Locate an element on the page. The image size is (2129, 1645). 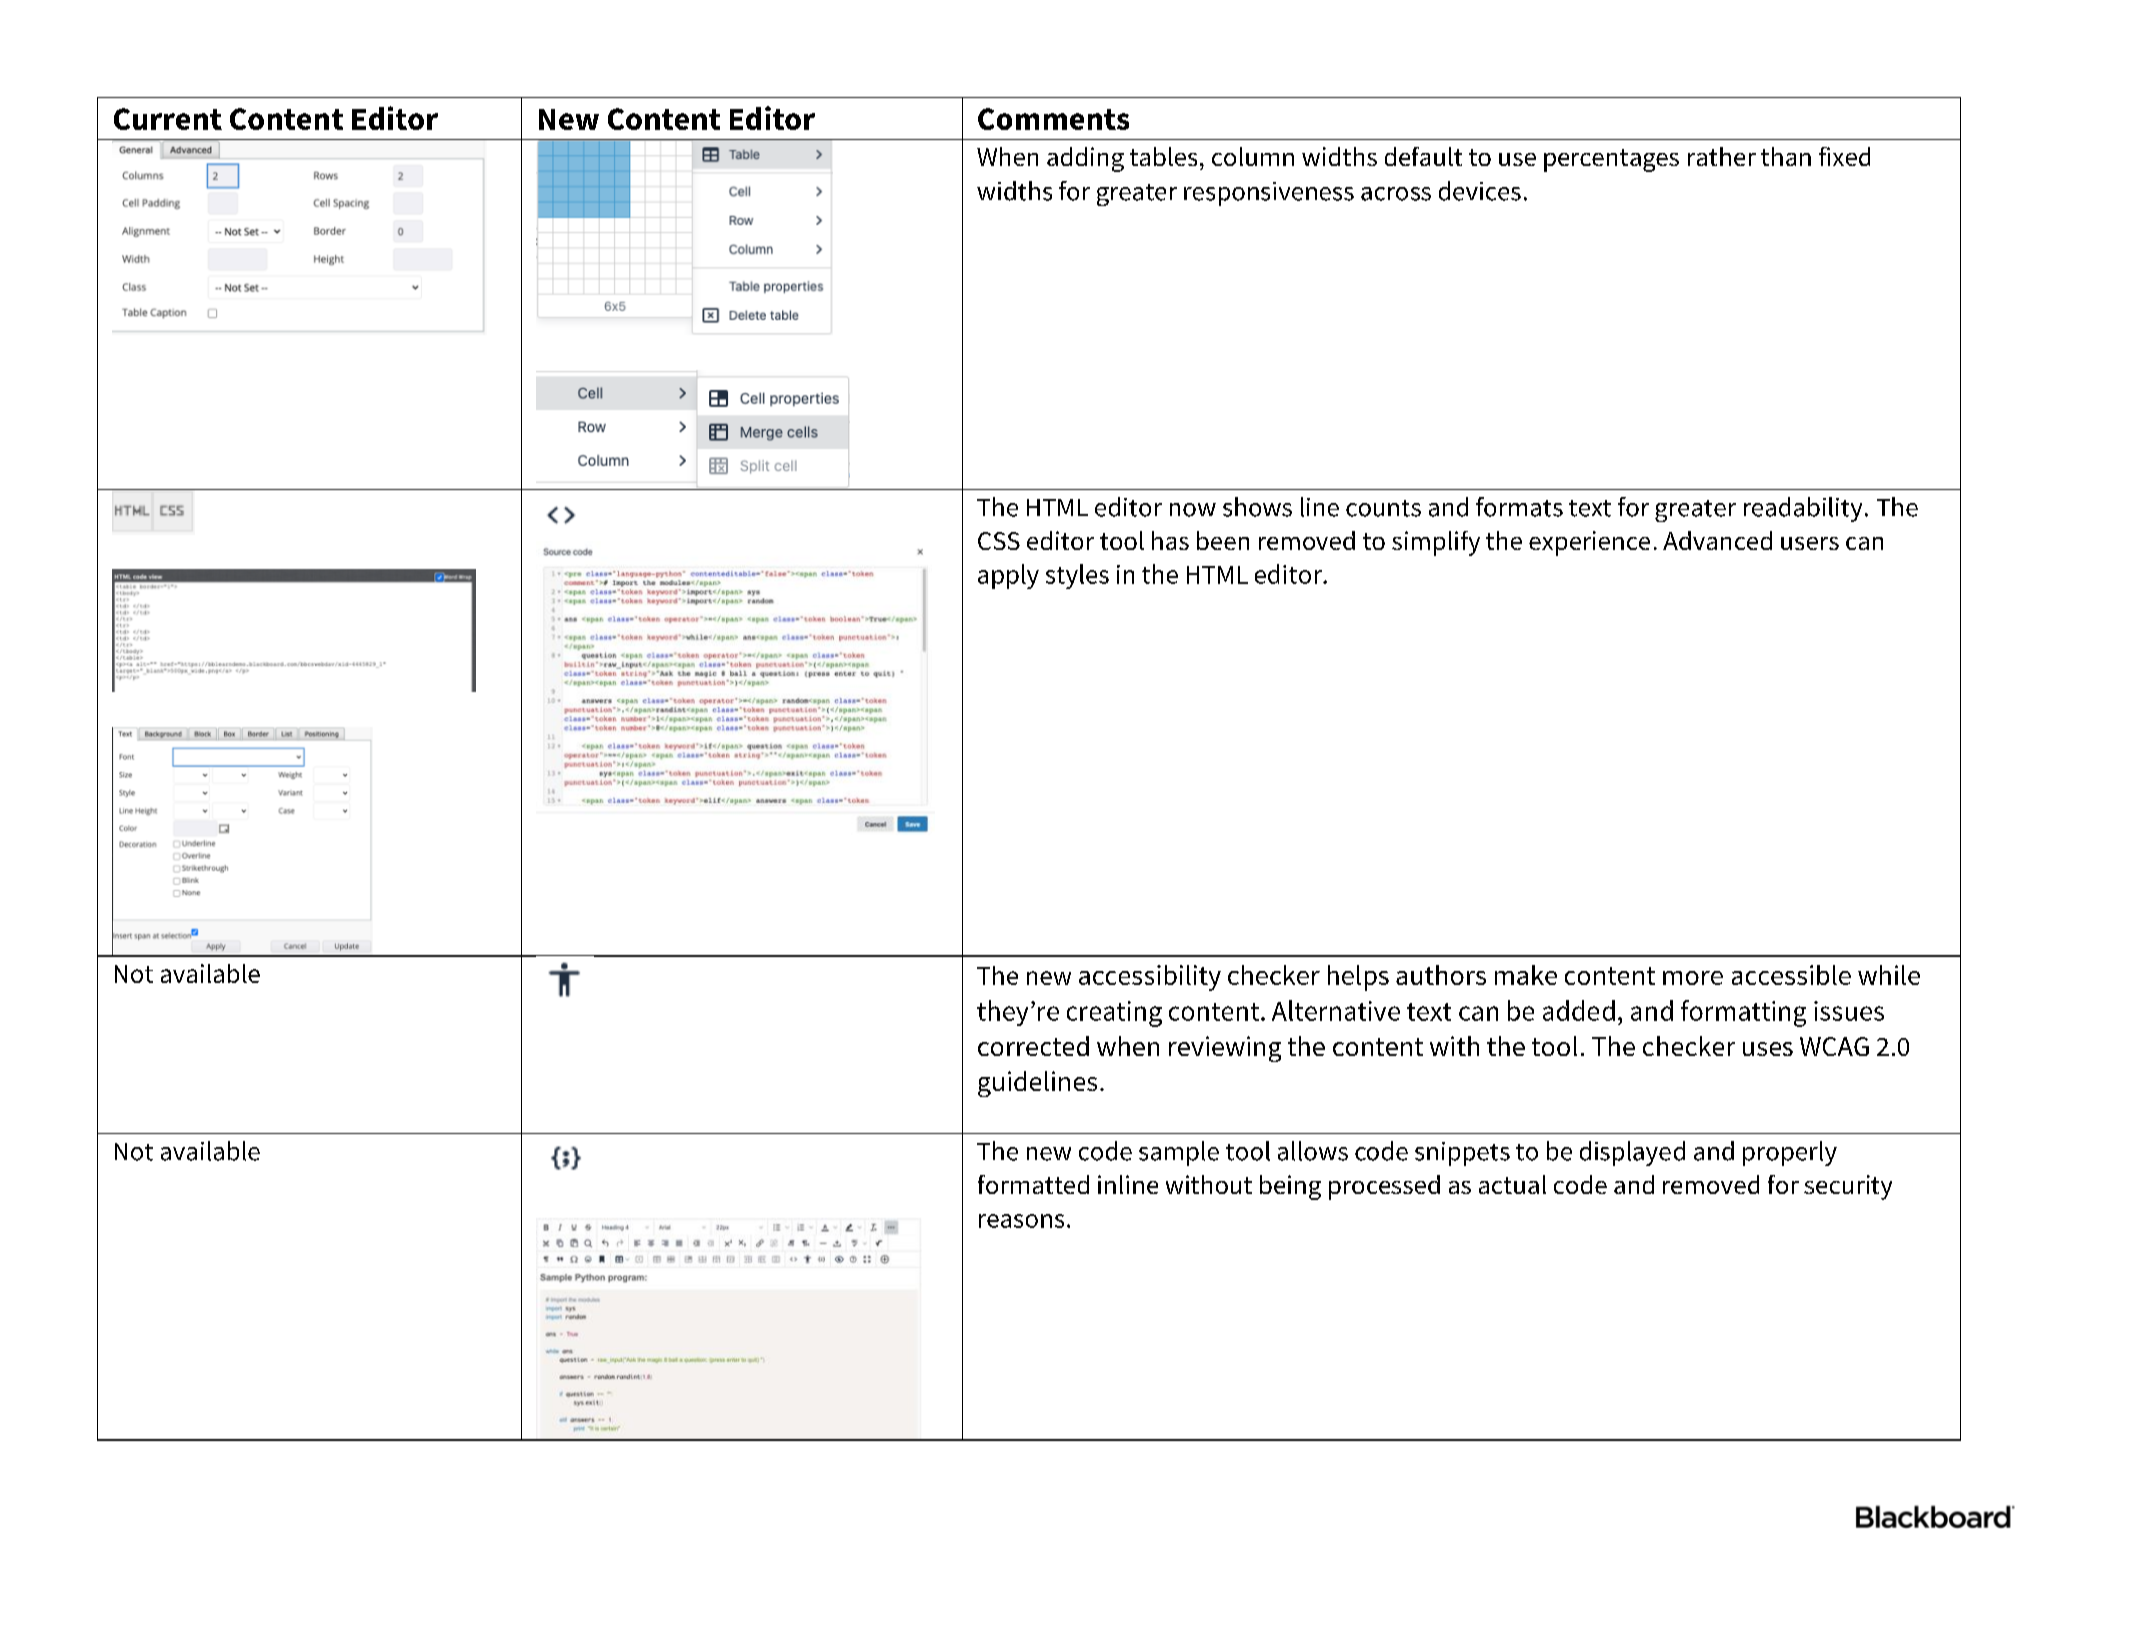
formatted is located at coordinates (1033, 1184).
